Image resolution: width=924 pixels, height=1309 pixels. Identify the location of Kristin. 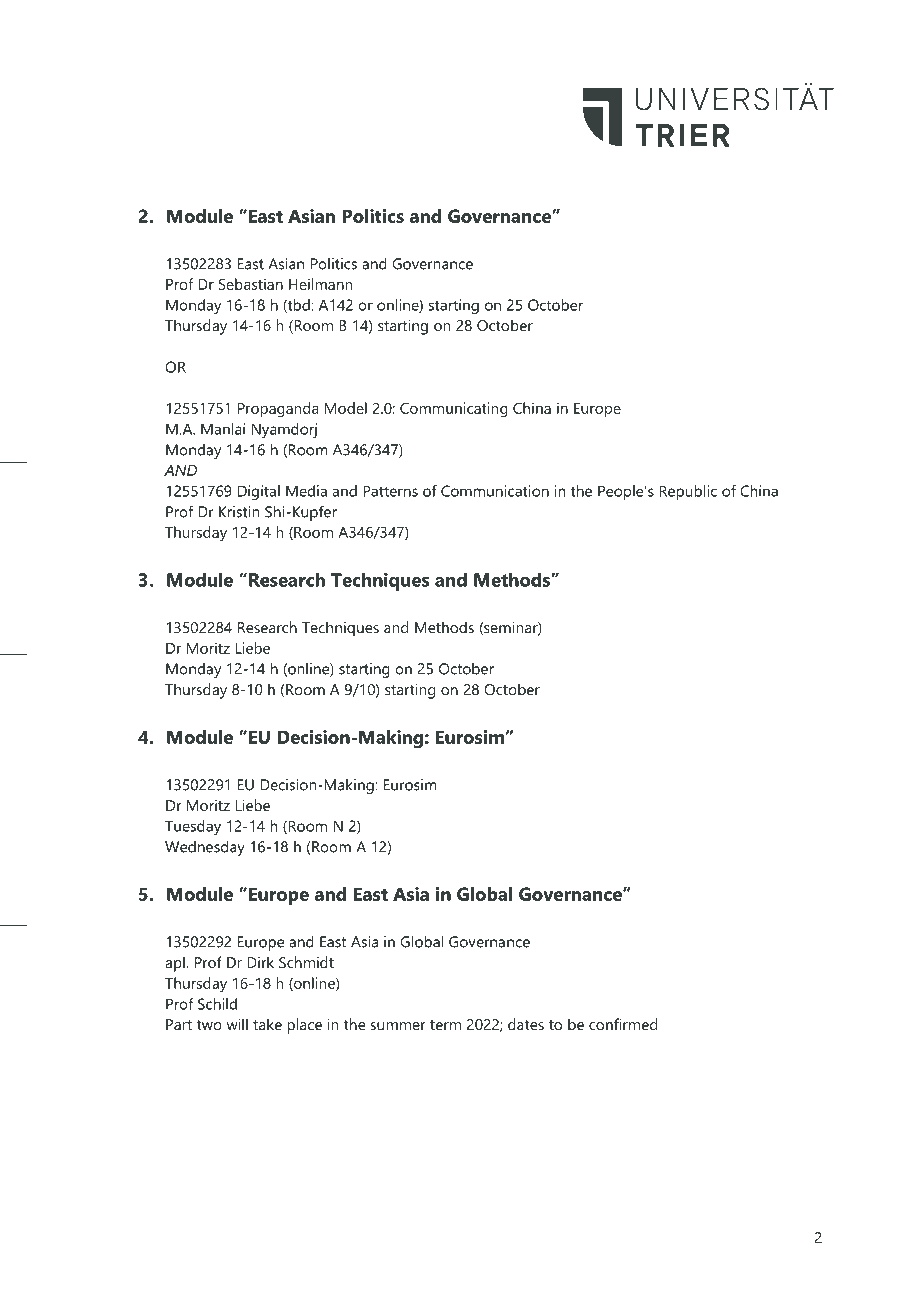
(239, 512).
